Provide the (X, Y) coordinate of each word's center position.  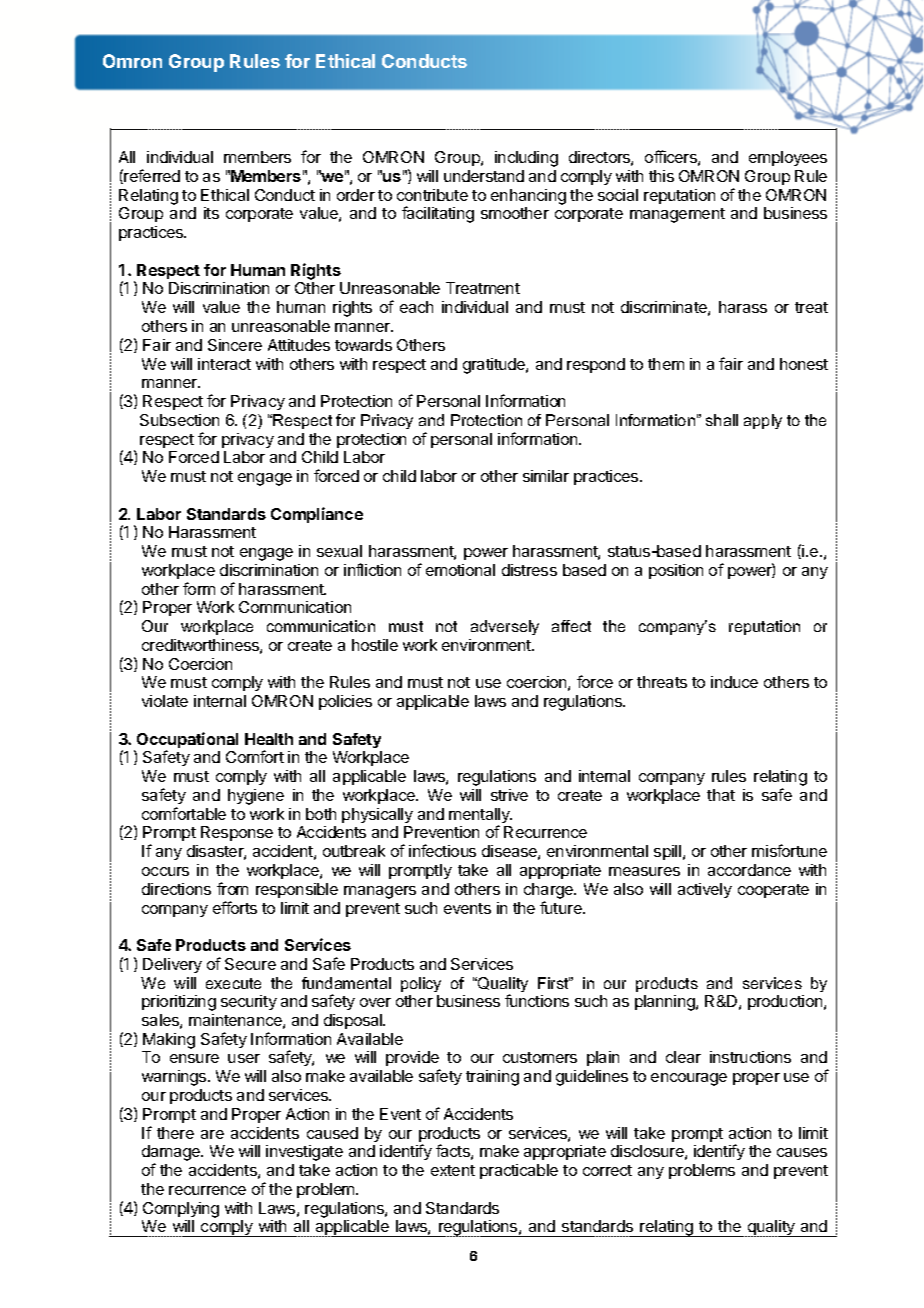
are (212, 1134)
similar (546, 476)
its (211, 213)
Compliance (317, 515)
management (677, 215)
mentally (480, 817)
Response (237, 833)
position (676, 571)
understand (484, 176)
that (721, 795)
